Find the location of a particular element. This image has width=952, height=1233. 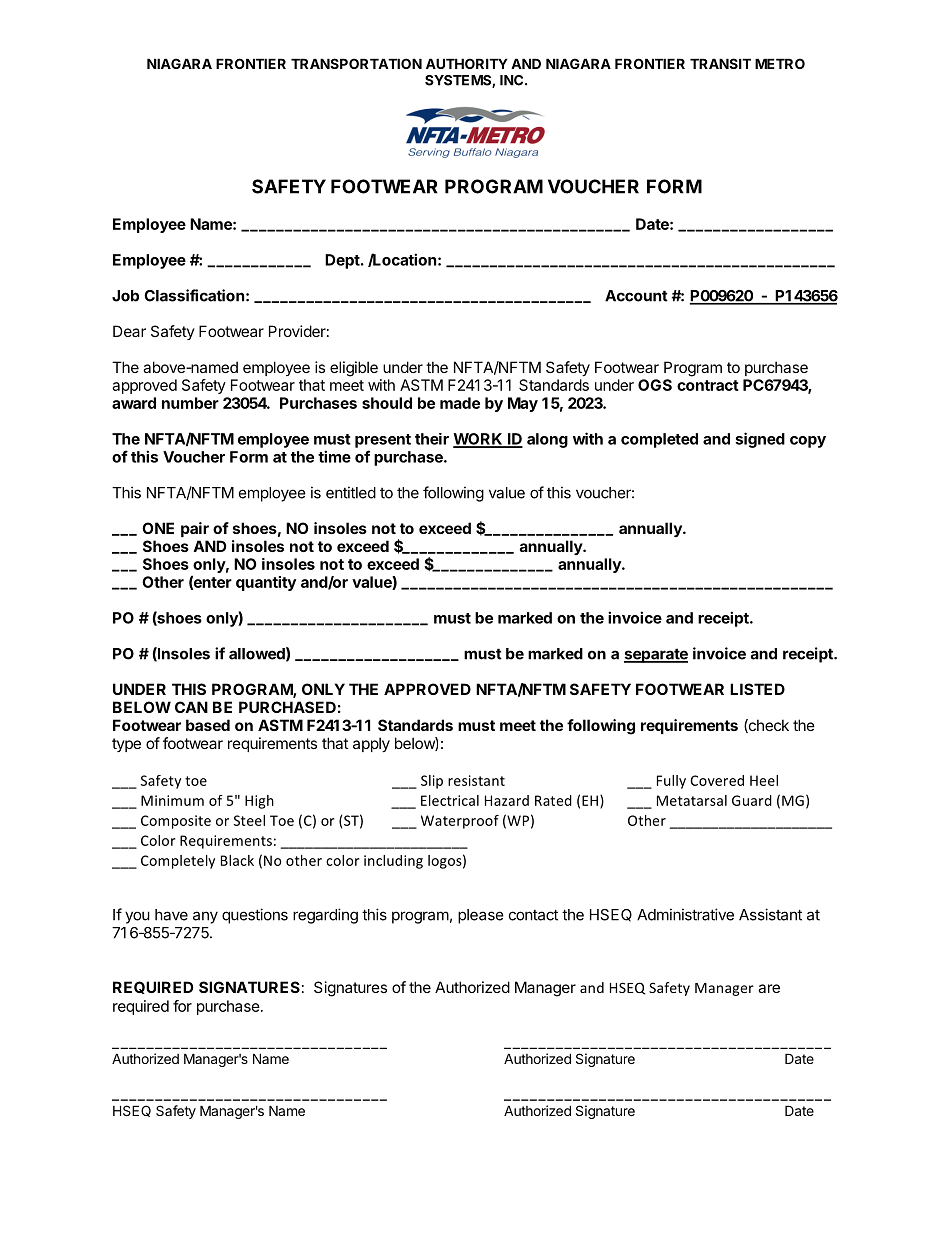

are is located at coordinates (769, 988).
